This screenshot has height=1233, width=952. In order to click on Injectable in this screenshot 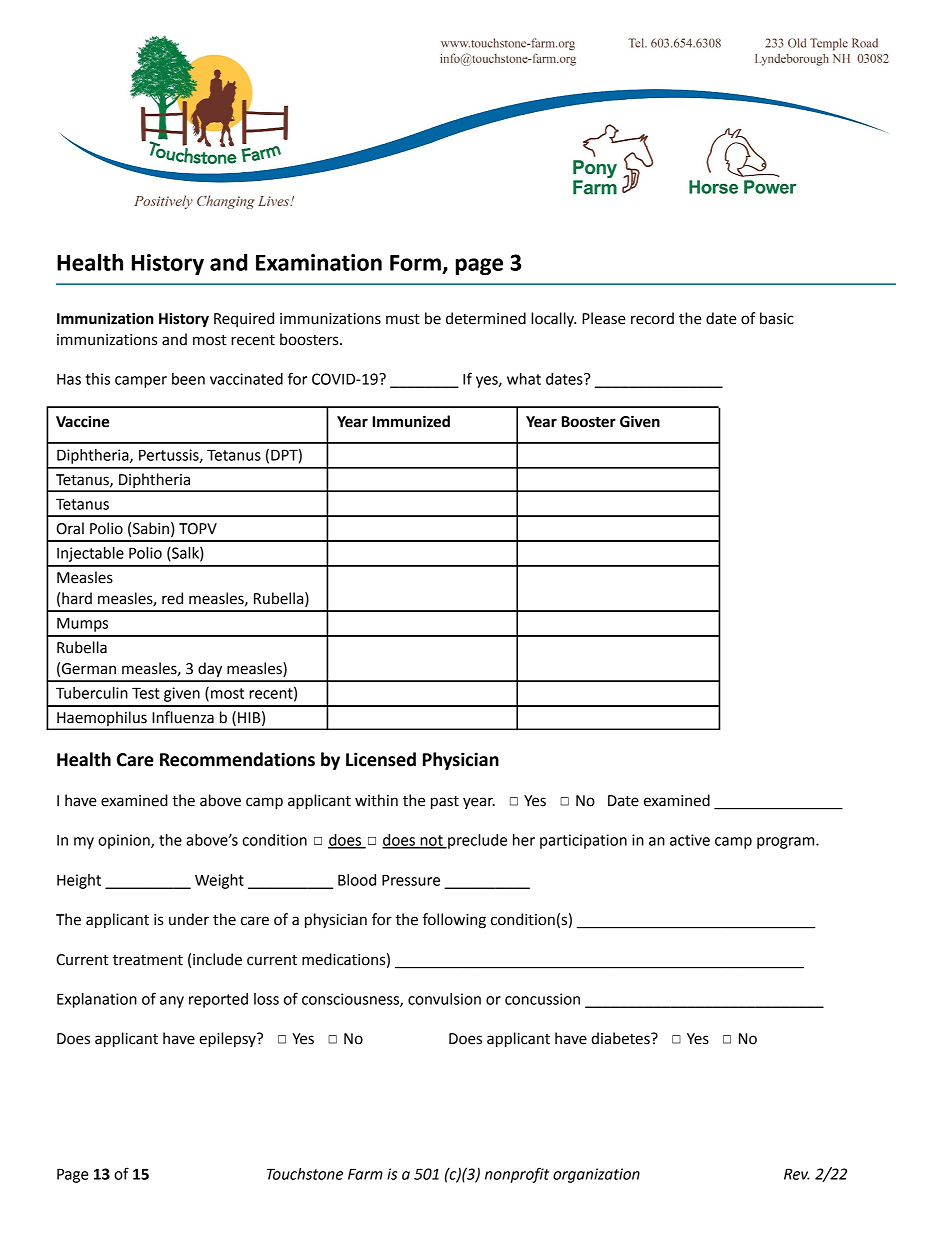, I will do `click(90, 554)`.
